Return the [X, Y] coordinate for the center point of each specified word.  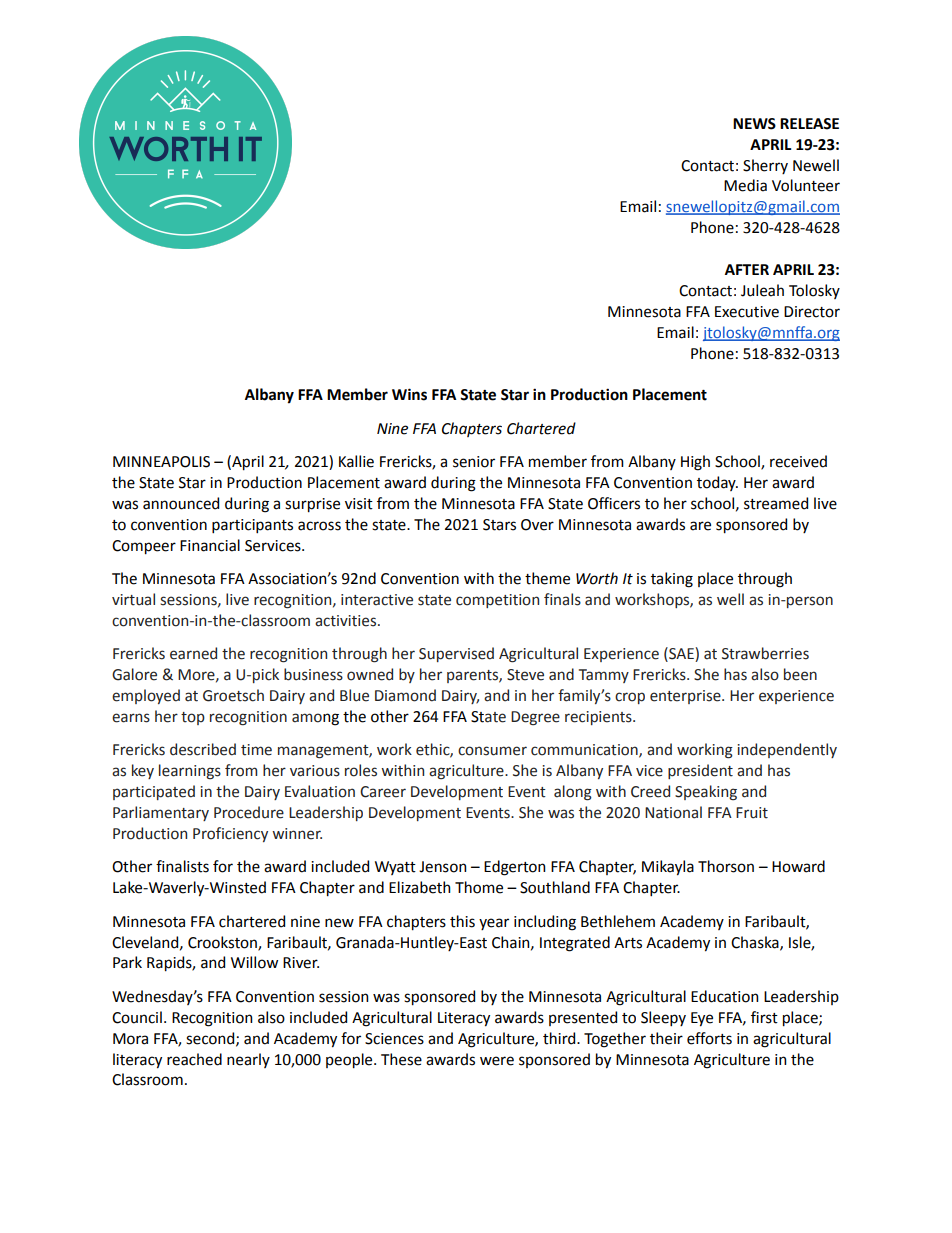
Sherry [765, 166]
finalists [182, 866]
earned [193, 653]
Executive [747, 312]
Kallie [356, 461]
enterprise [686, 697]
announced [181, 503]
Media [745, 185]
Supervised [456, 654]
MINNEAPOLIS [161, 462]
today [717, 483]
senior [474, 462]
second [211, 1039]
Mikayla [668, 868]
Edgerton [515, 868]
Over [537, 525]
